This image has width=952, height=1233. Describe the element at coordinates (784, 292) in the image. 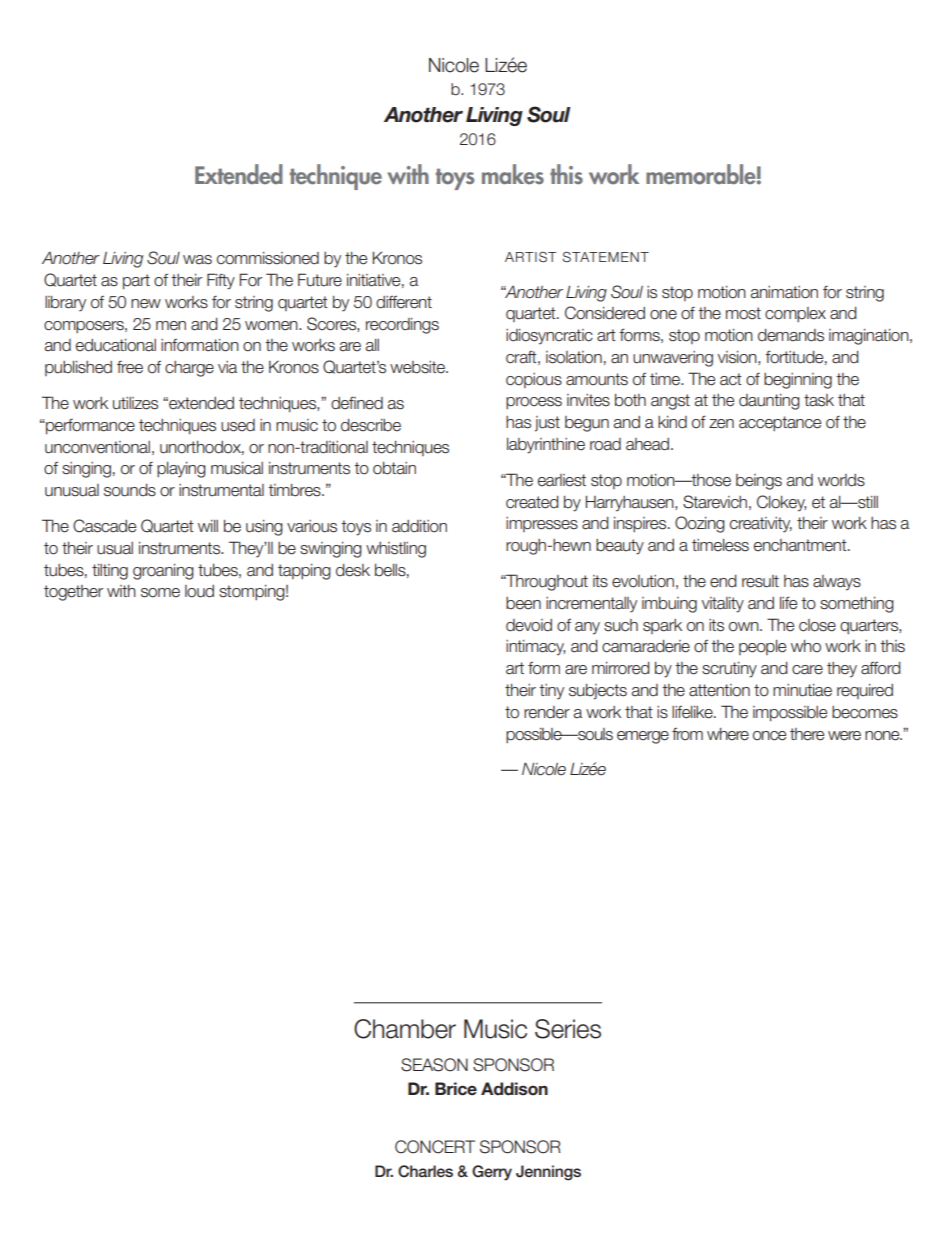

I see `animation` at that location.
